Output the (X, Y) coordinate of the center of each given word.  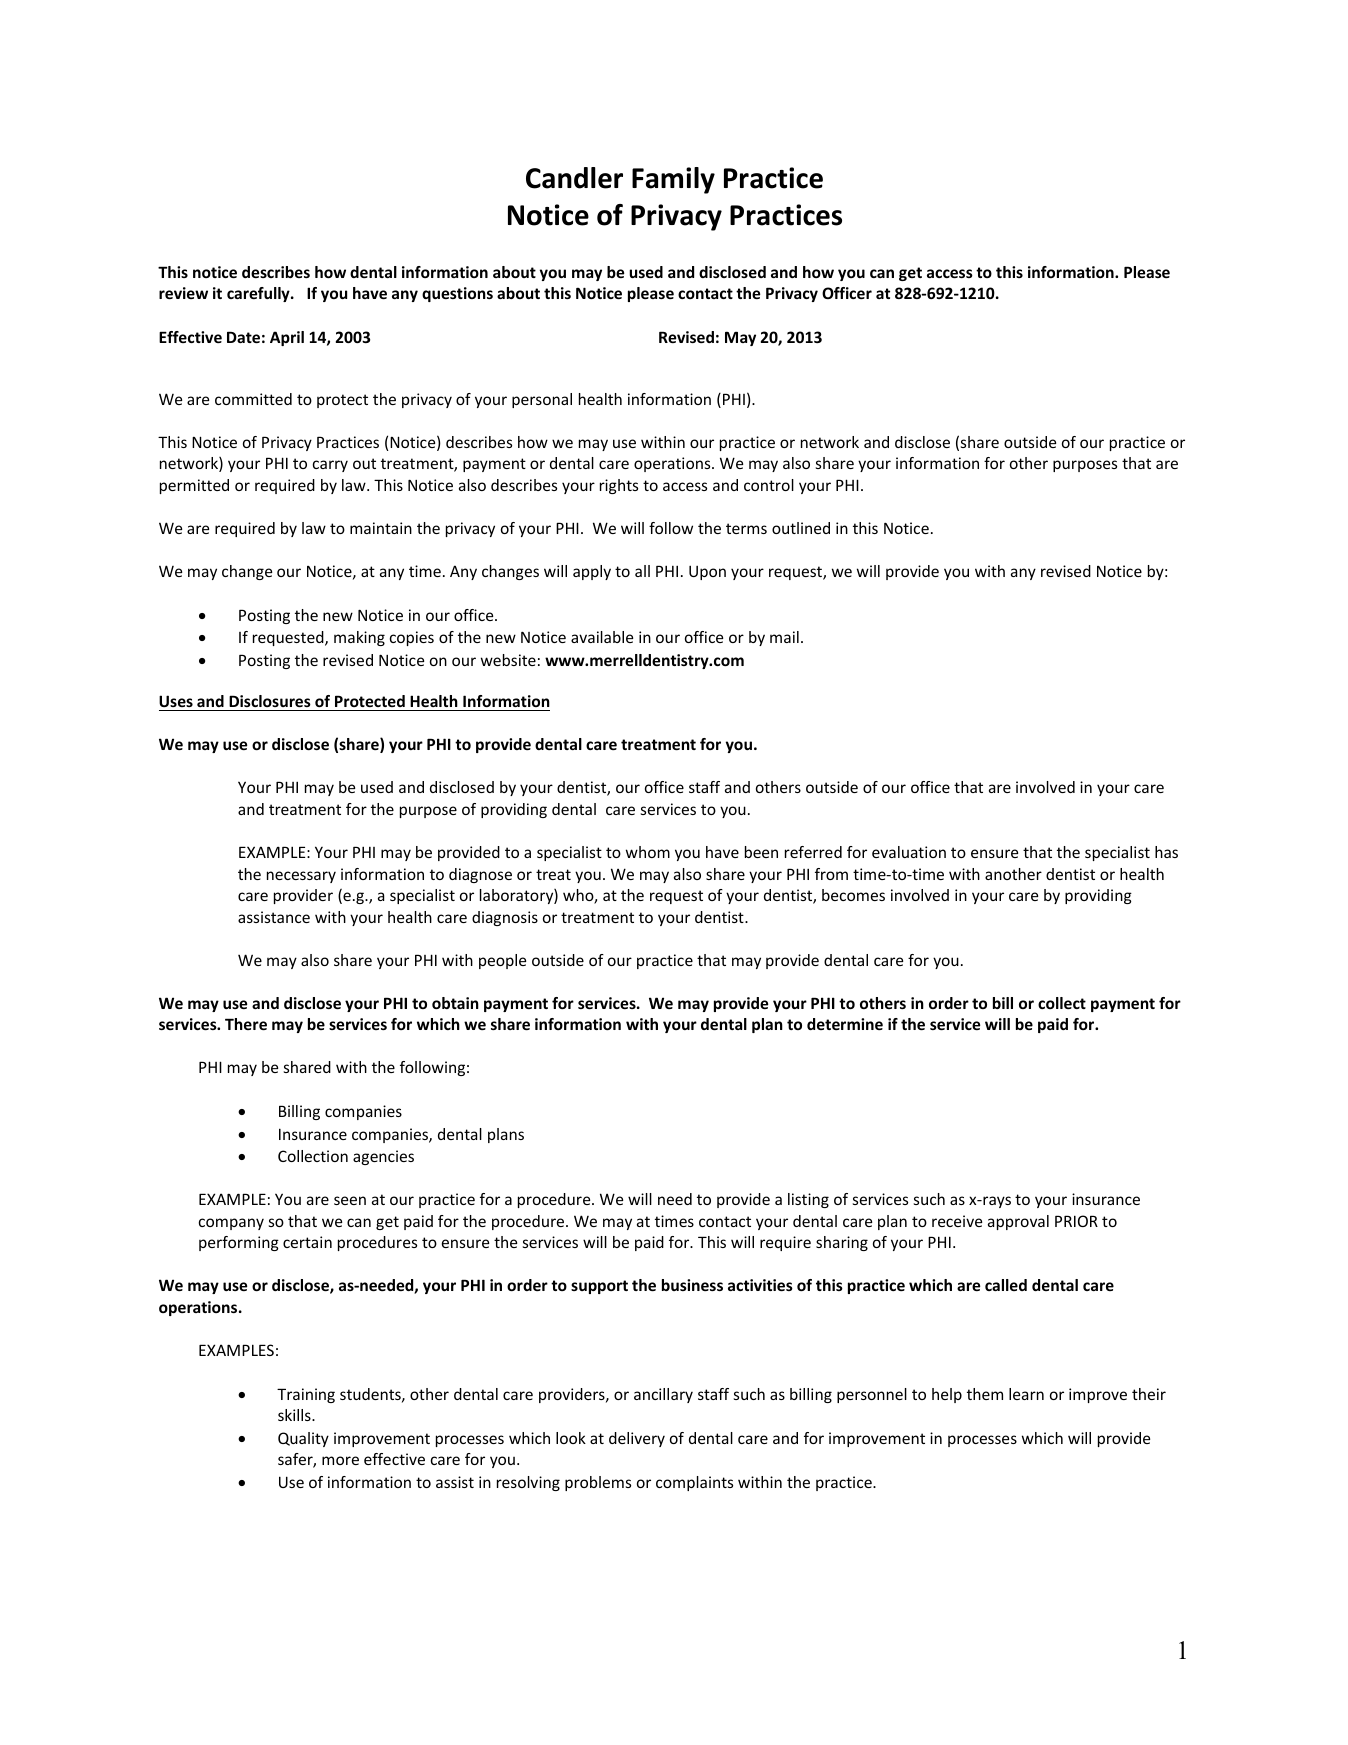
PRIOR (1076, 1221)
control (769, 485)
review (183, 293)
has (1166, 852)
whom (648, 852)
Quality (303, 1439)
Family (673, 180)
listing (808, 1200)
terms (746, 528)
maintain (381, 528)
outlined (801, 528)
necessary (301, 877)
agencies (383, 1157)
